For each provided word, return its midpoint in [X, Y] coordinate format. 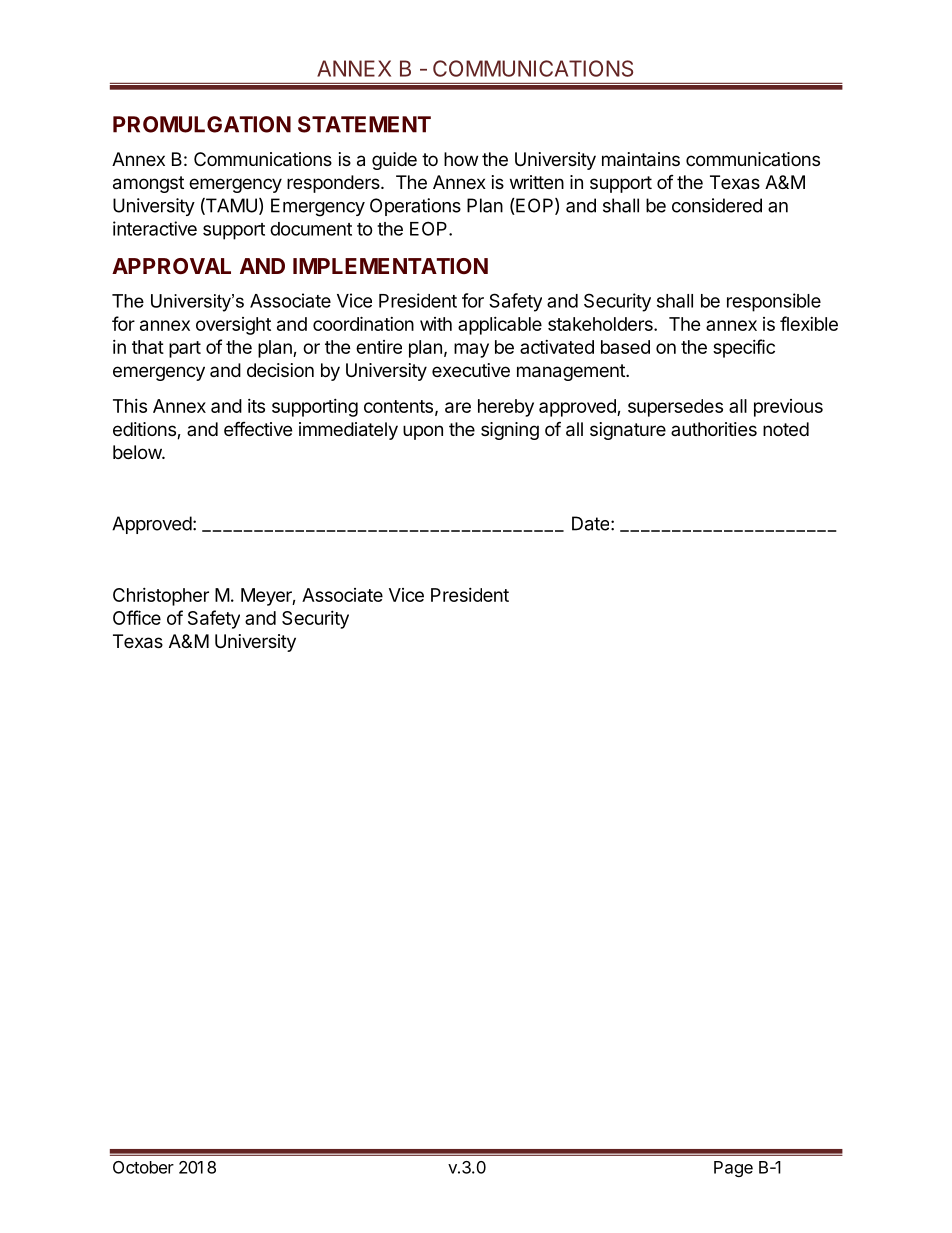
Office [137, 617]
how [461, 159]
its [256, 406]
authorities [714, 429]
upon [423, 432]
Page [733, 1169]
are [458, 407]
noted [786, 429]
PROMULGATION [202, 124]
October [143, 1167]
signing [510, 431]
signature [628, 431]
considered [717, 205]
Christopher [161, 597]
